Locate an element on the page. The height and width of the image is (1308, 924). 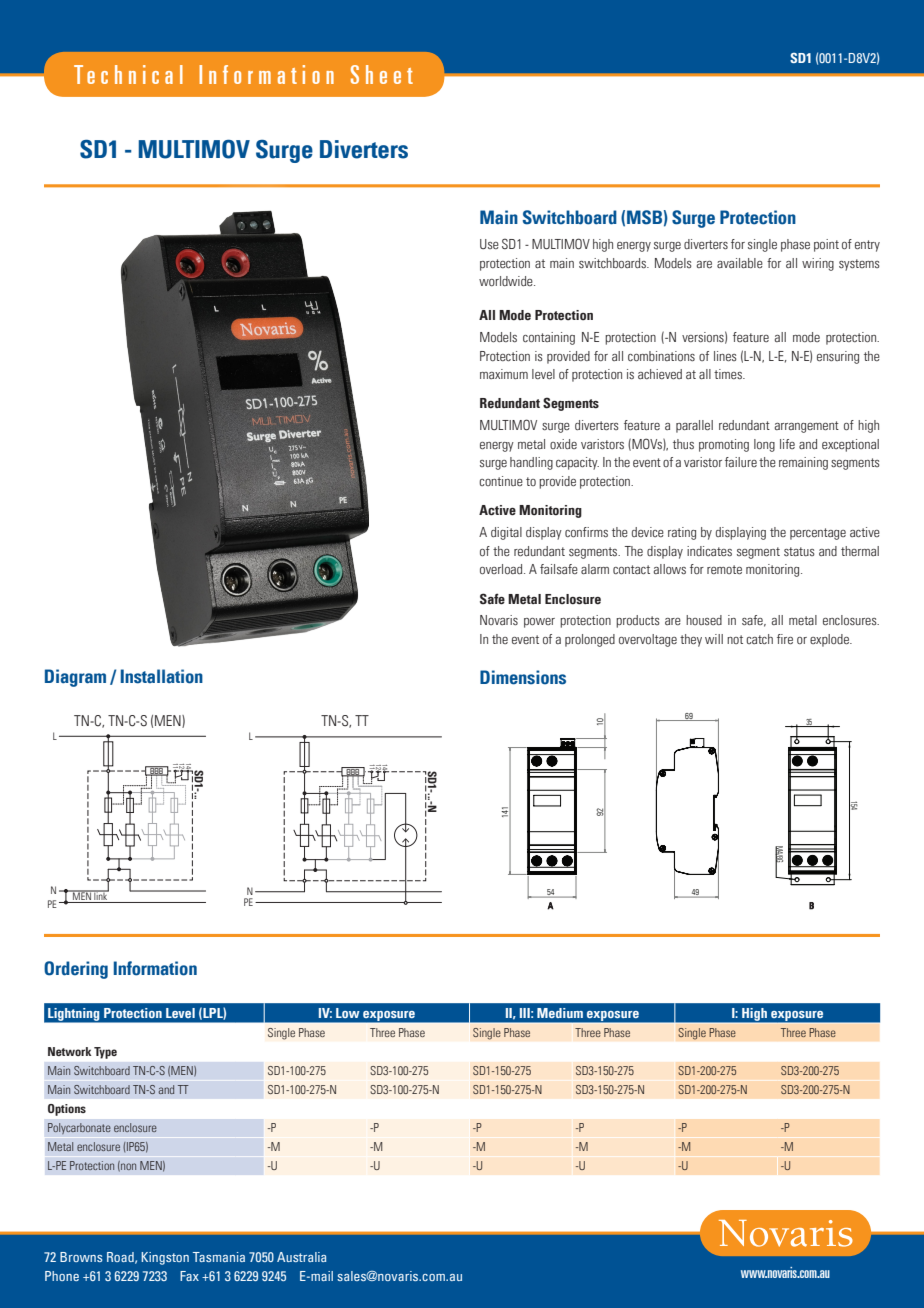
fire is located at coordinates (785, 639).
